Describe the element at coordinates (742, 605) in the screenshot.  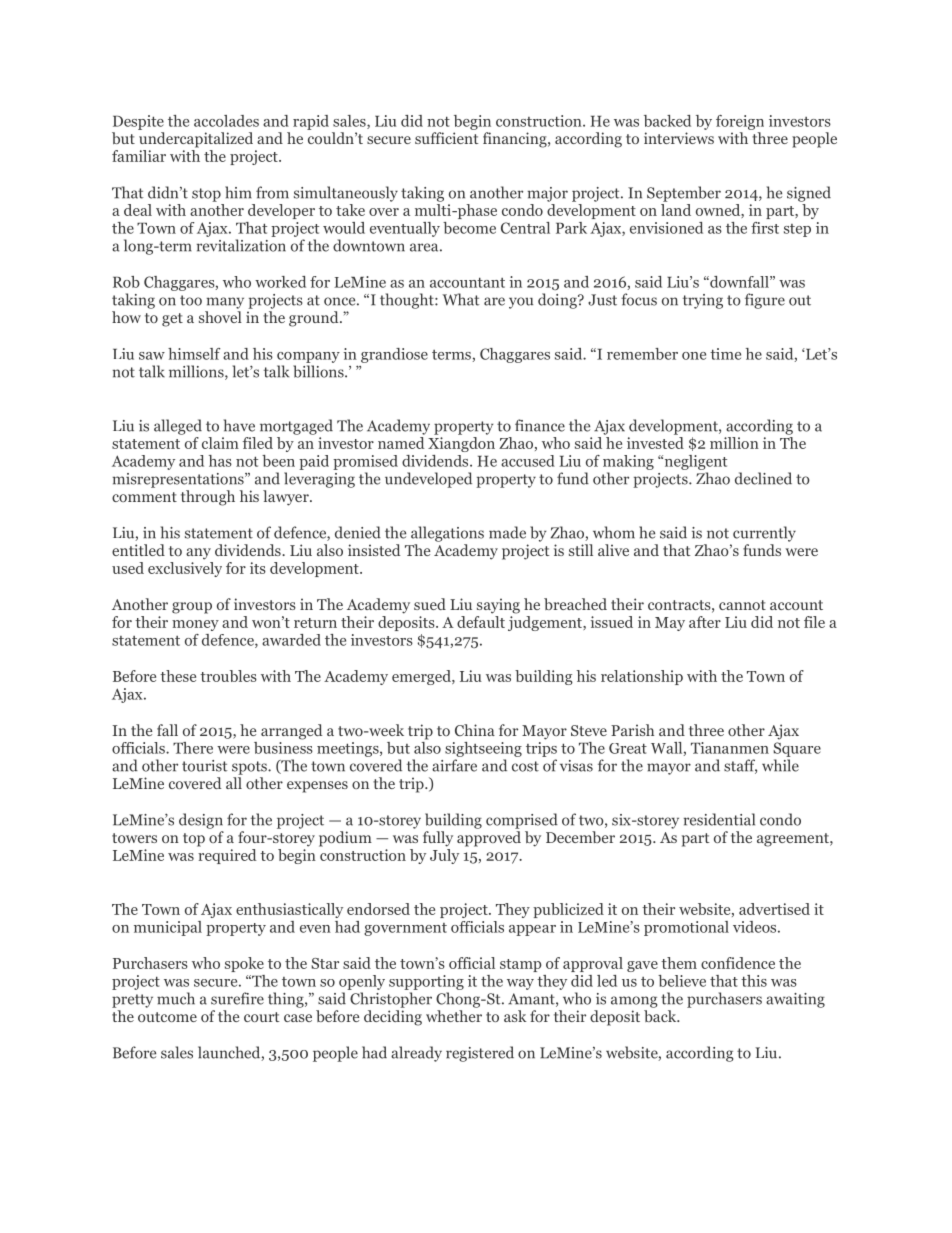
I see `cannot` at that location.
